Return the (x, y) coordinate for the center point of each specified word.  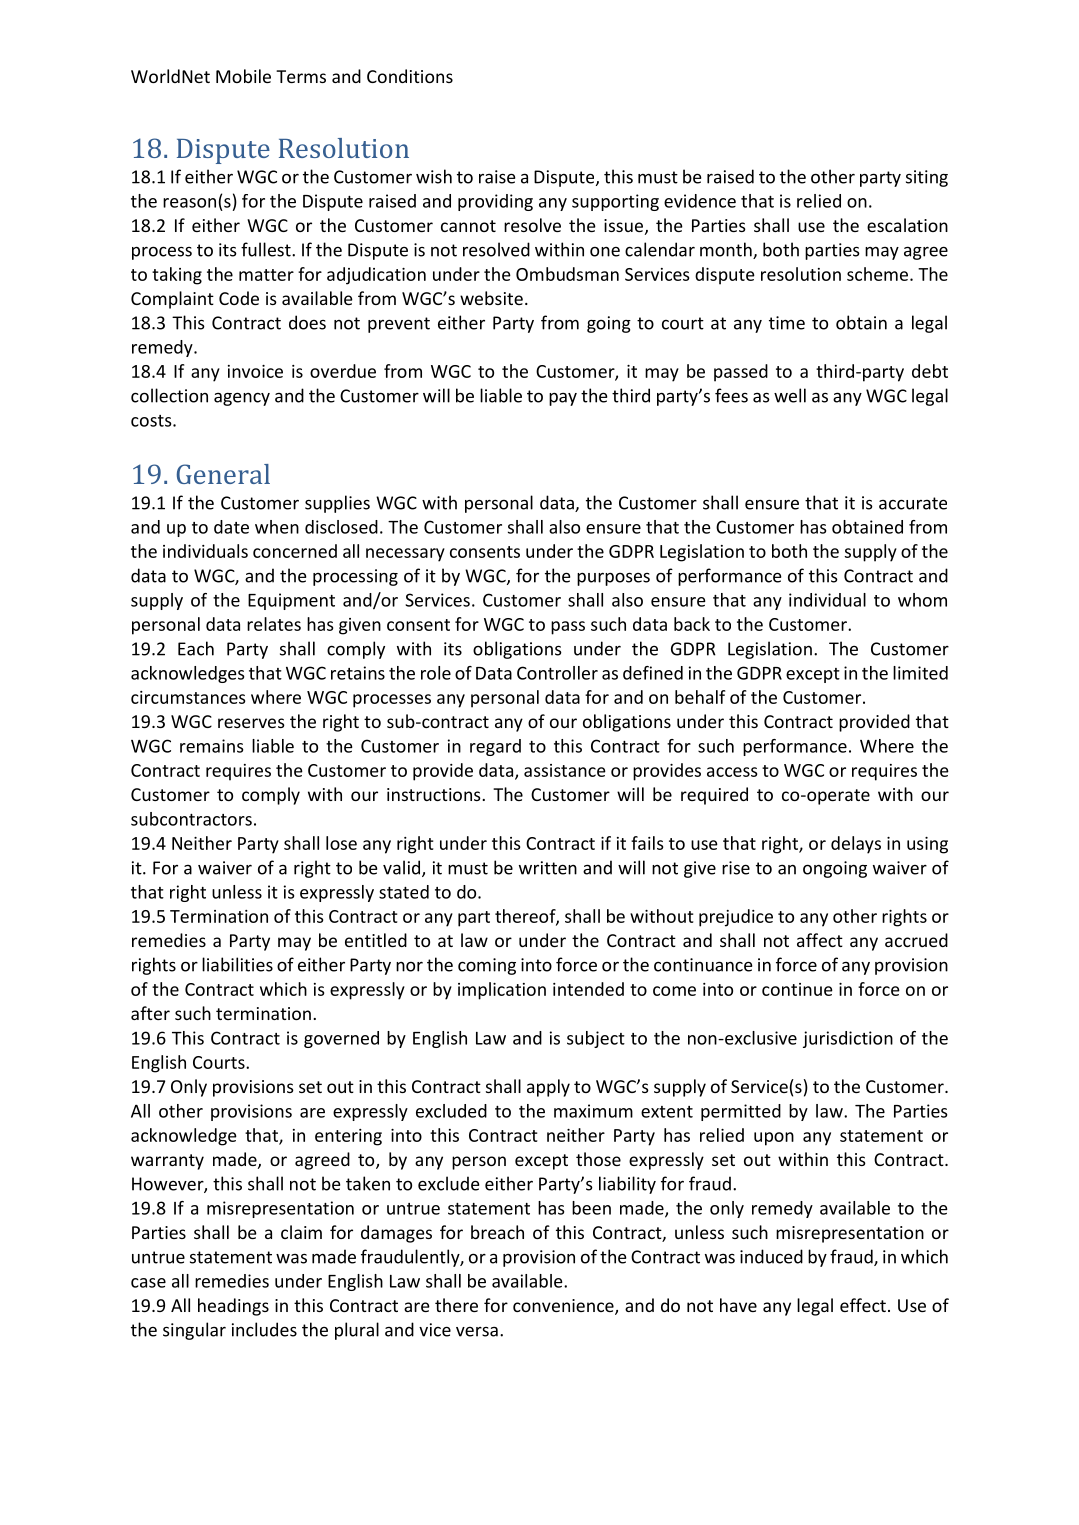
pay (563, 399)
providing (495, 202)
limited (920, 673)
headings (233, 1307)
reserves (251, 723)
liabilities (237, 964)
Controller (557, 673)
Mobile (243, 76)
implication (502, 991)
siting (927, 178)
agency (242, 399)
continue (797, 989)
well (790, 395)
